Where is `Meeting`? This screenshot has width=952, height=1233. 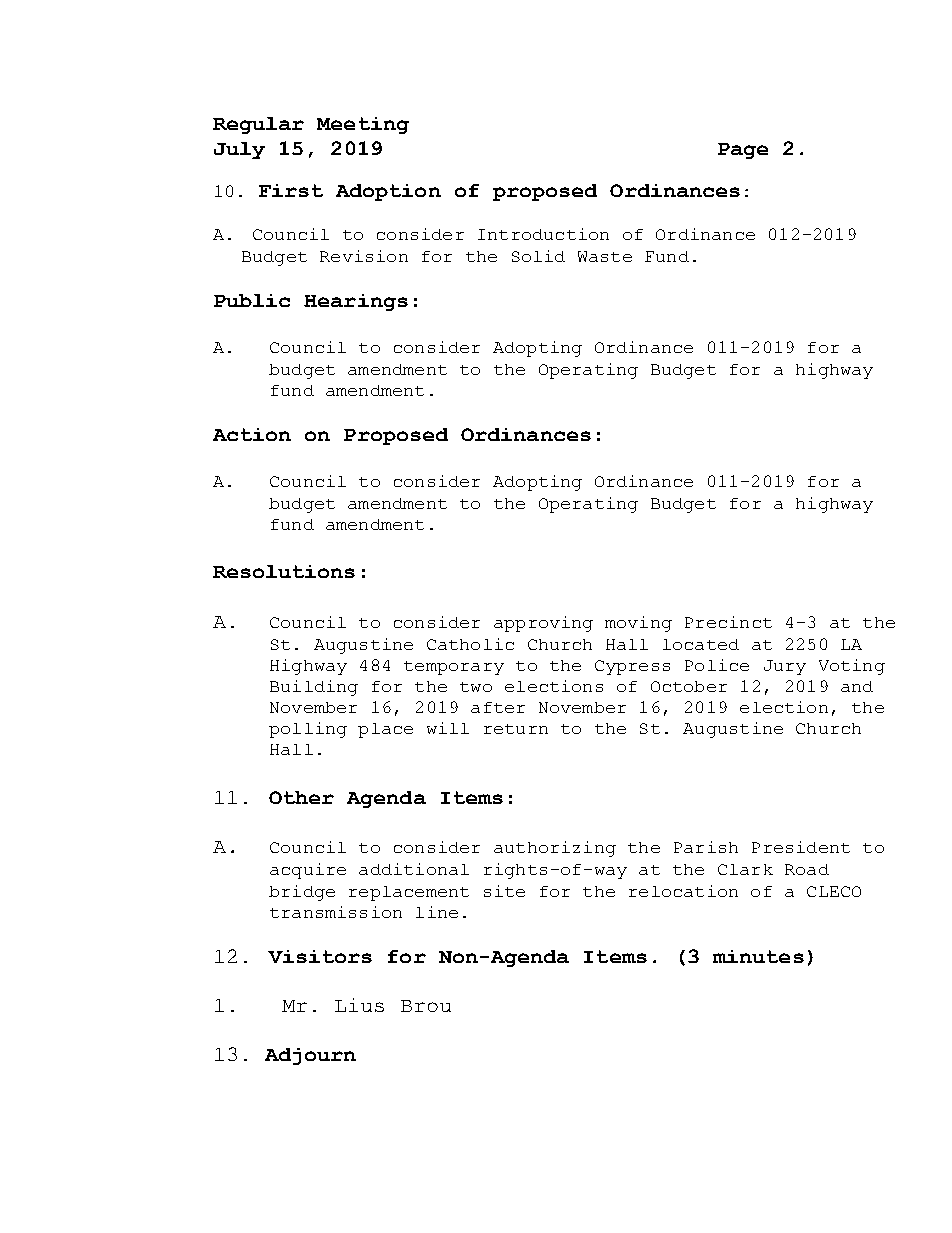 Meeting is located at coordinates (363, 125).
